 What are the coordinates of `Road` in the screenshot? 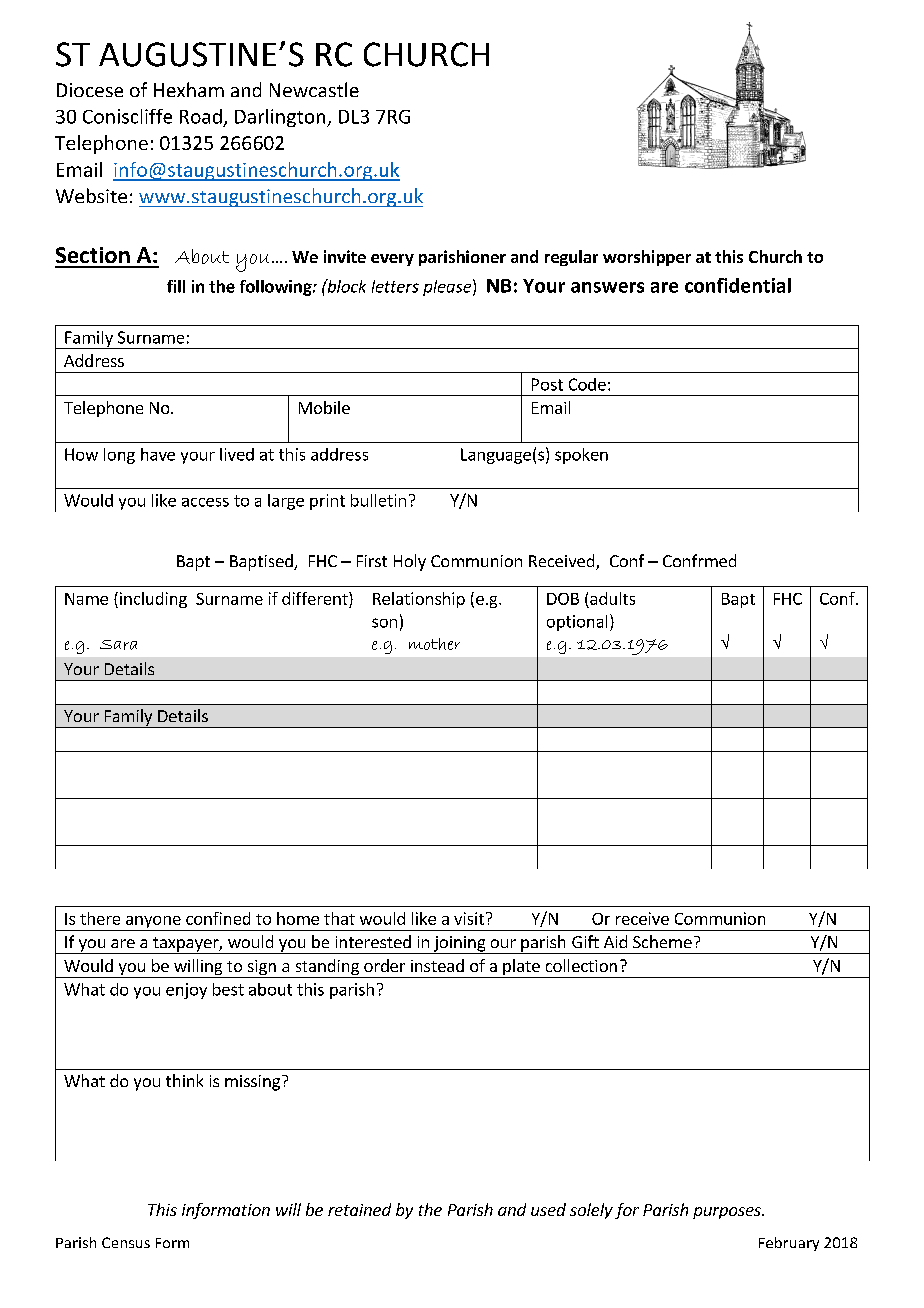 It's located at (201, 116).
